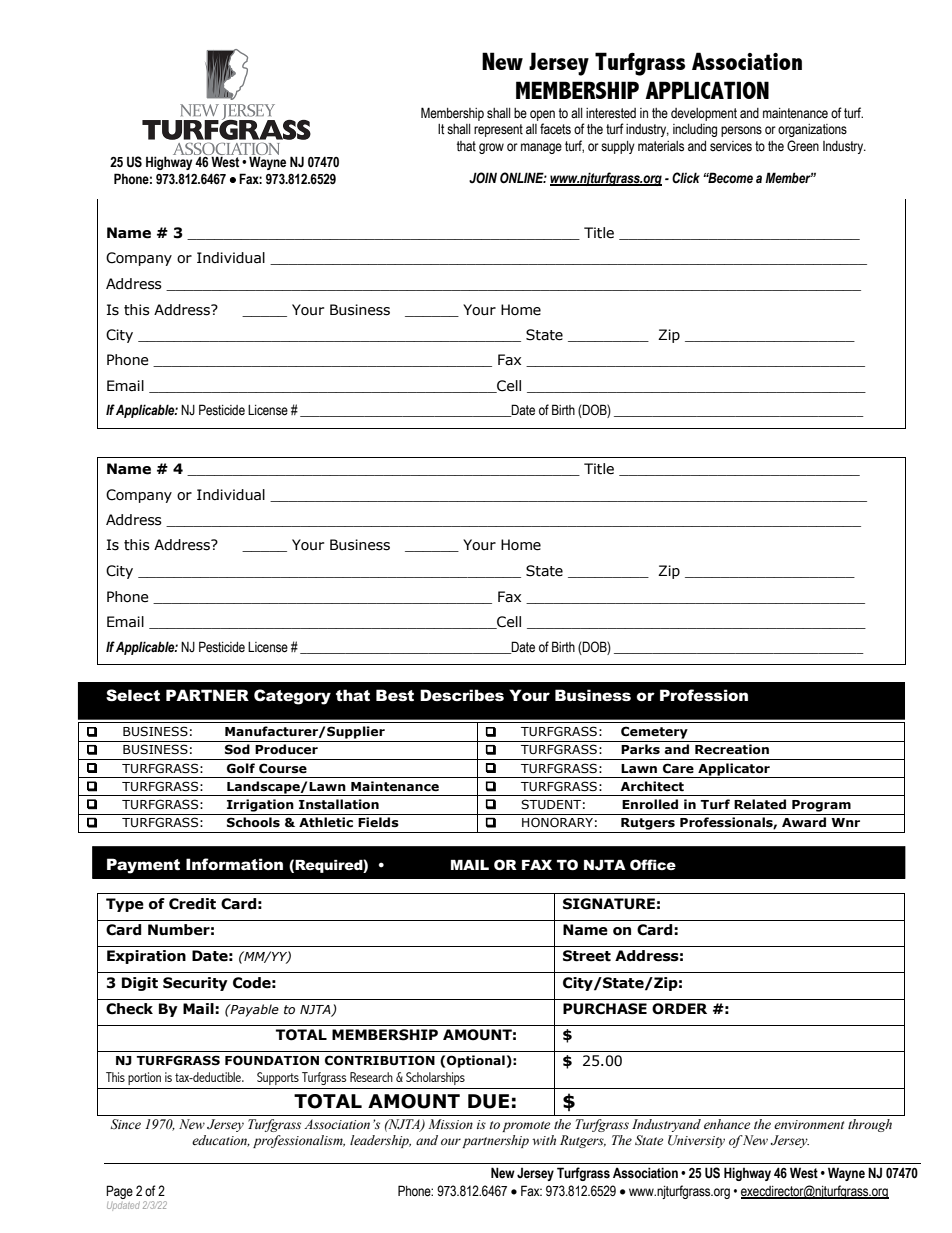 The height and width of the image is (1233, 952). What do you see at coordinates (498, 130) in the image?
I see `represent` at bounding box center [498, 130].
